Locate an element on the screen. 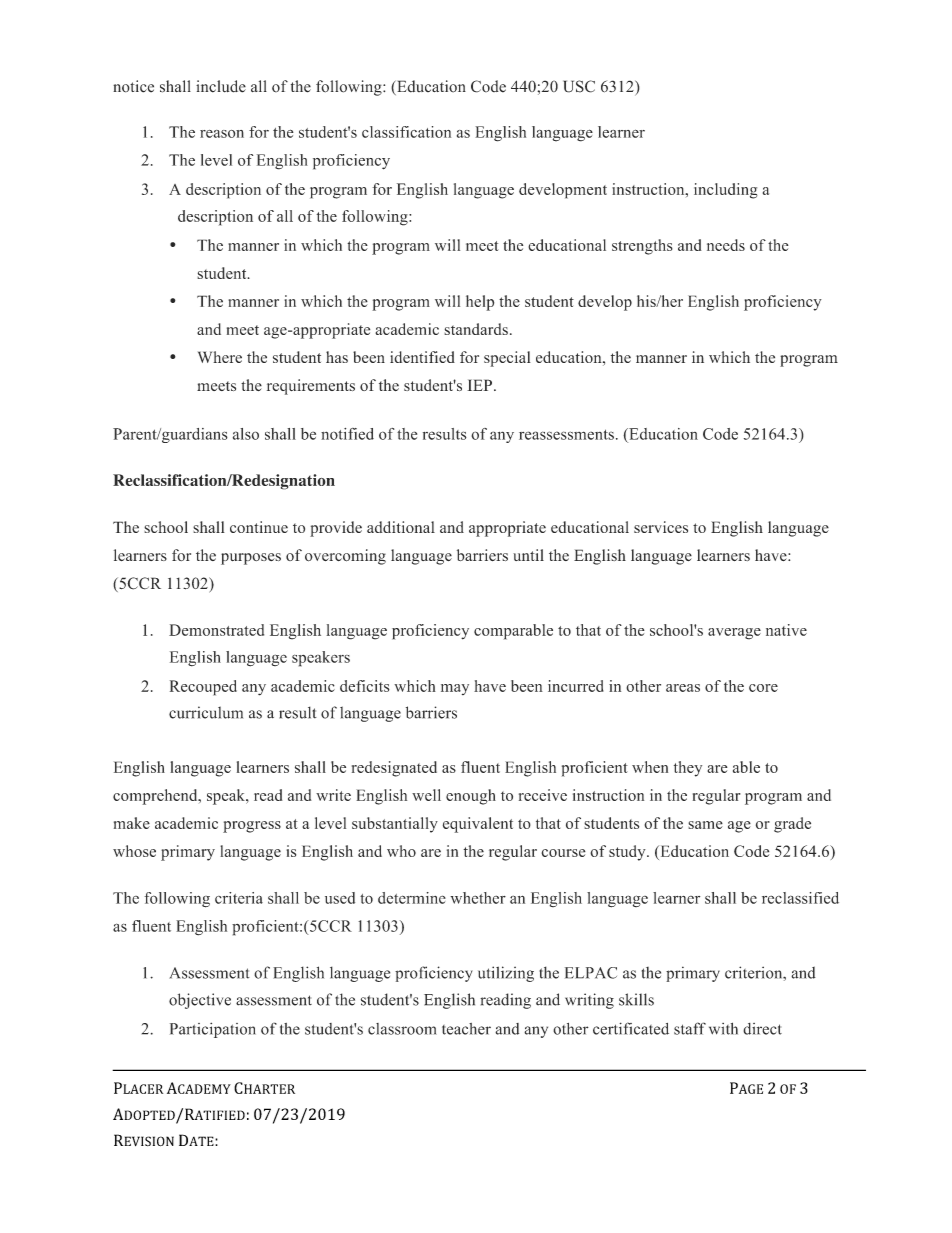 The height and width of the screenshot is (1233, 952). until is located at coordinates (528, 555).
